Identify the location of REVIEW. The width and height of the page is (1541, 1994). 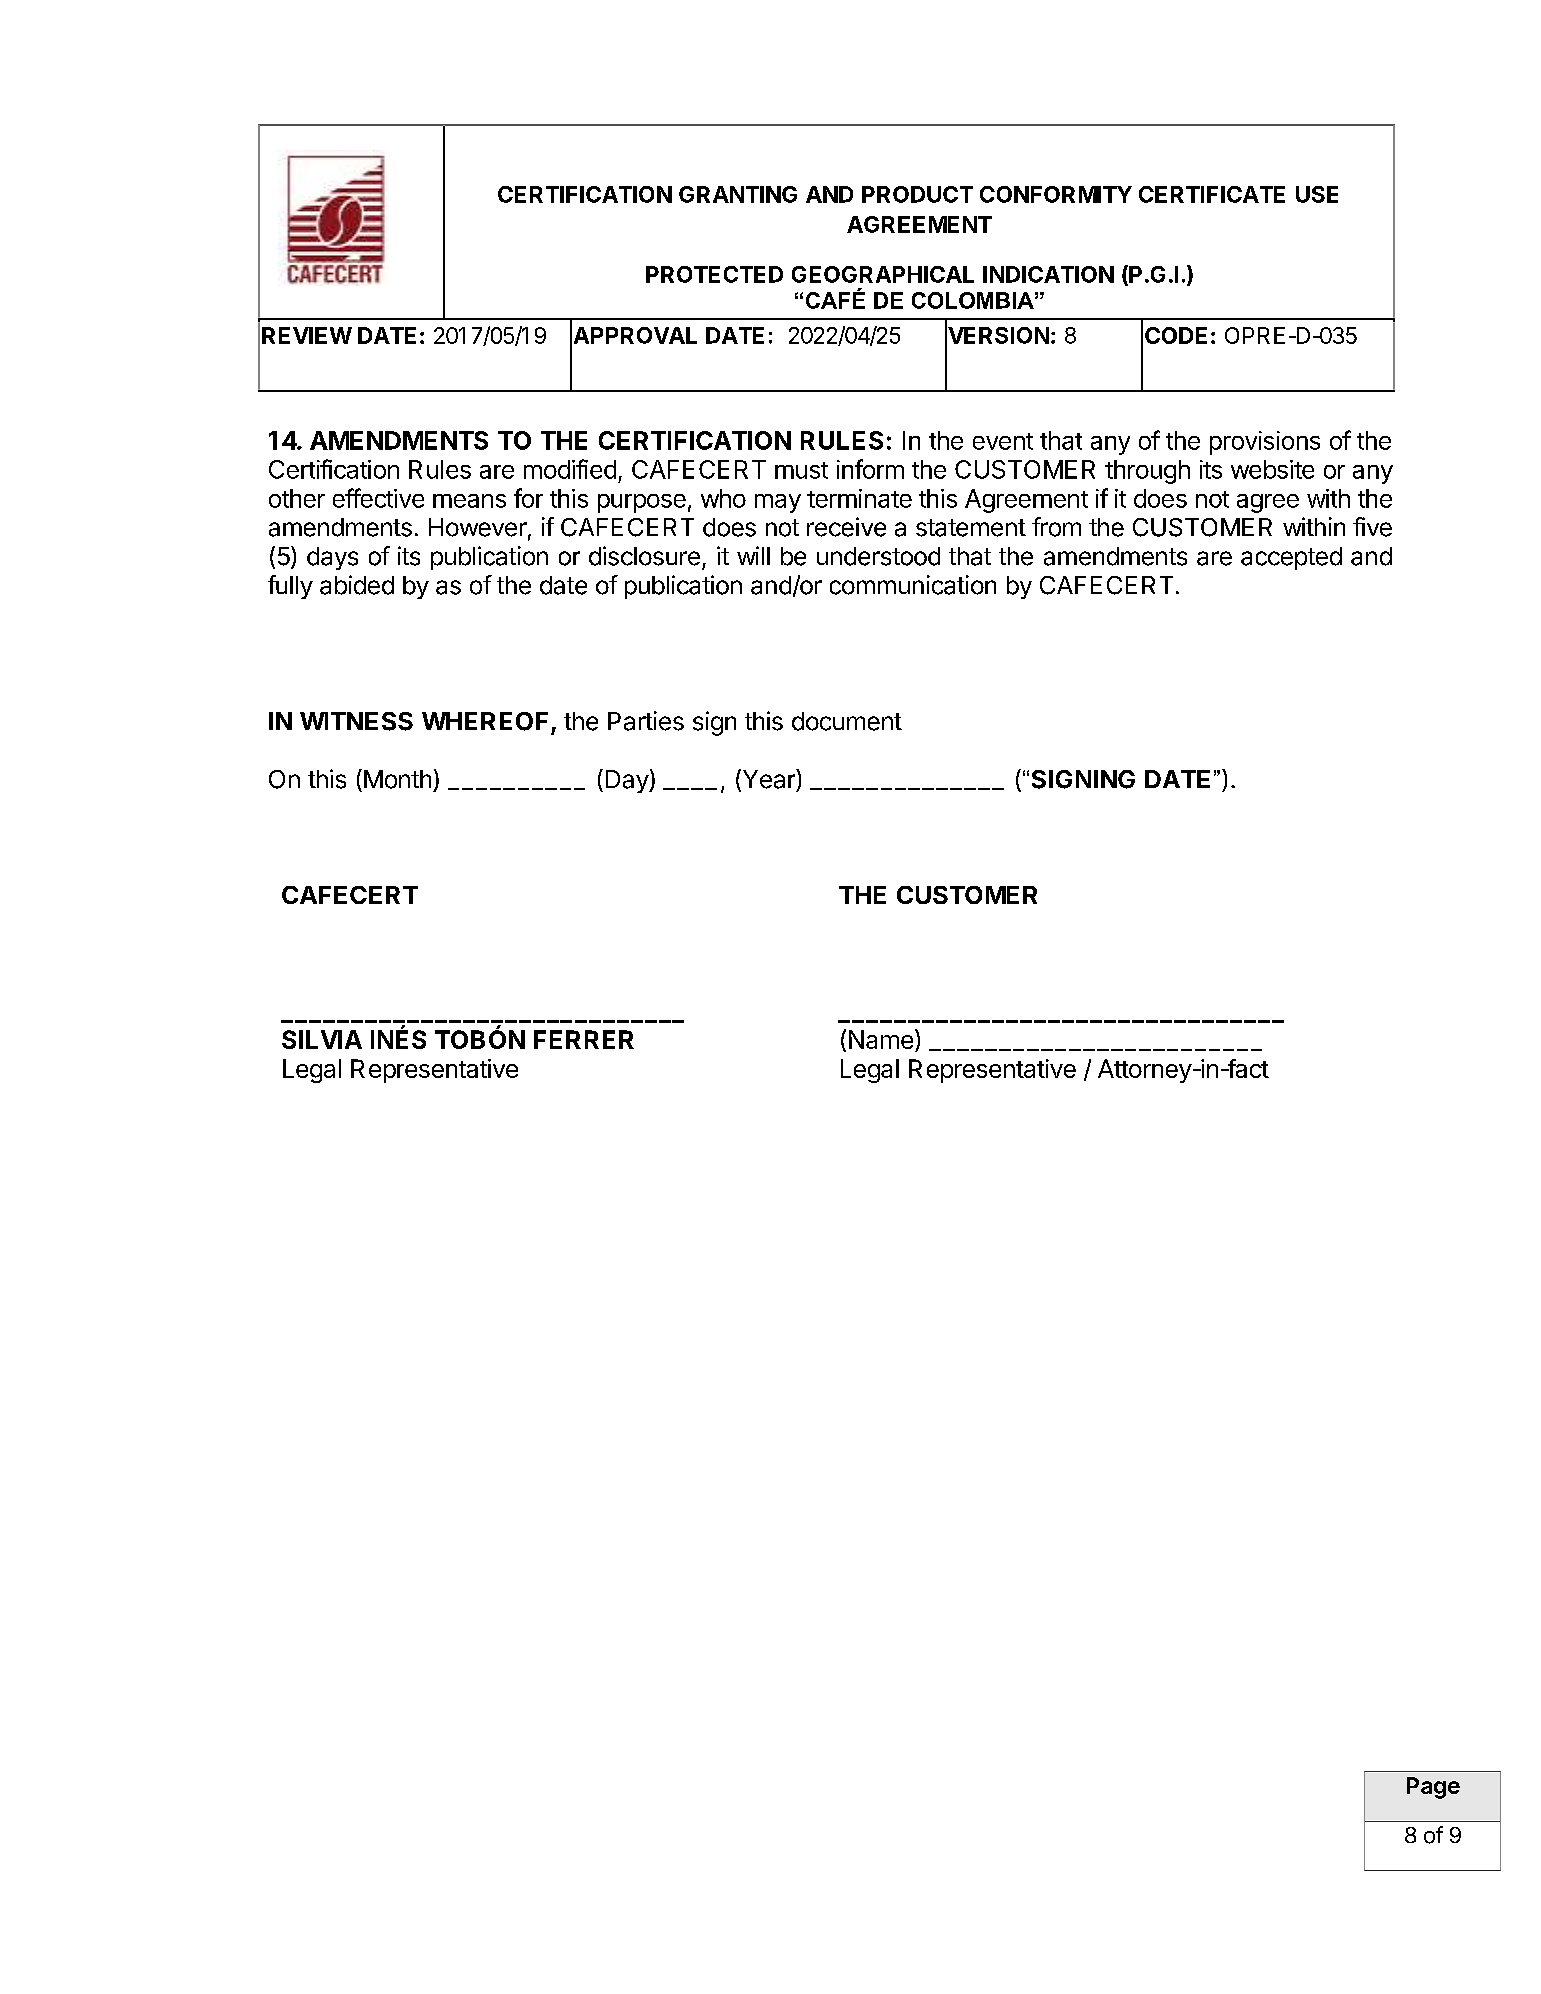
(307, 335).
